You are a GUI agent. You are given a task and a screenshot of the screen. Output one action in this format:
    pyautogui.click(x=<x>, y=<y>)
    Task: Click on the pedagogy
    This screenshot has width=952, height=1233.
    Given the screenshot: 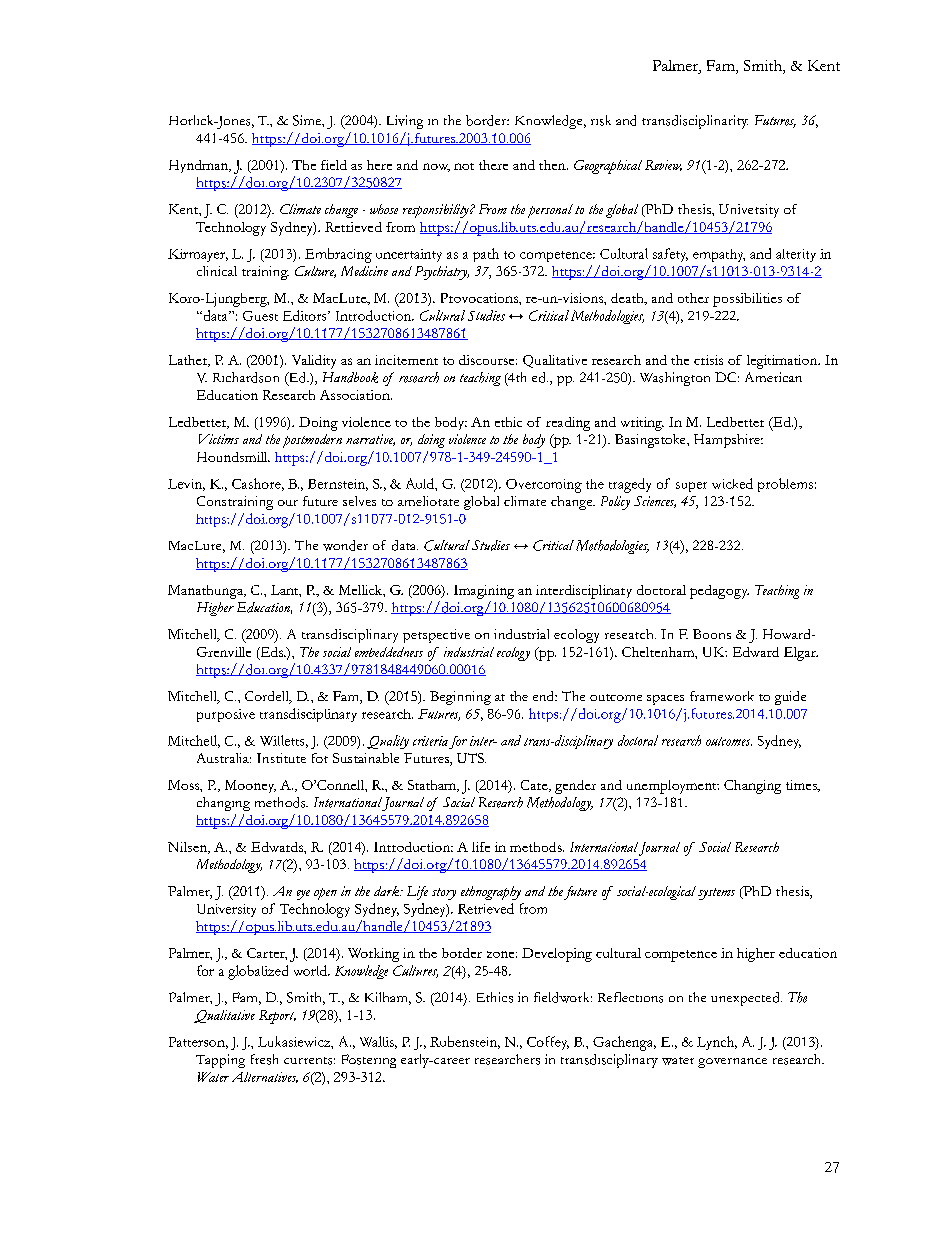 What is the action you would take?
    pyautogui.click(x=719, y=592)
